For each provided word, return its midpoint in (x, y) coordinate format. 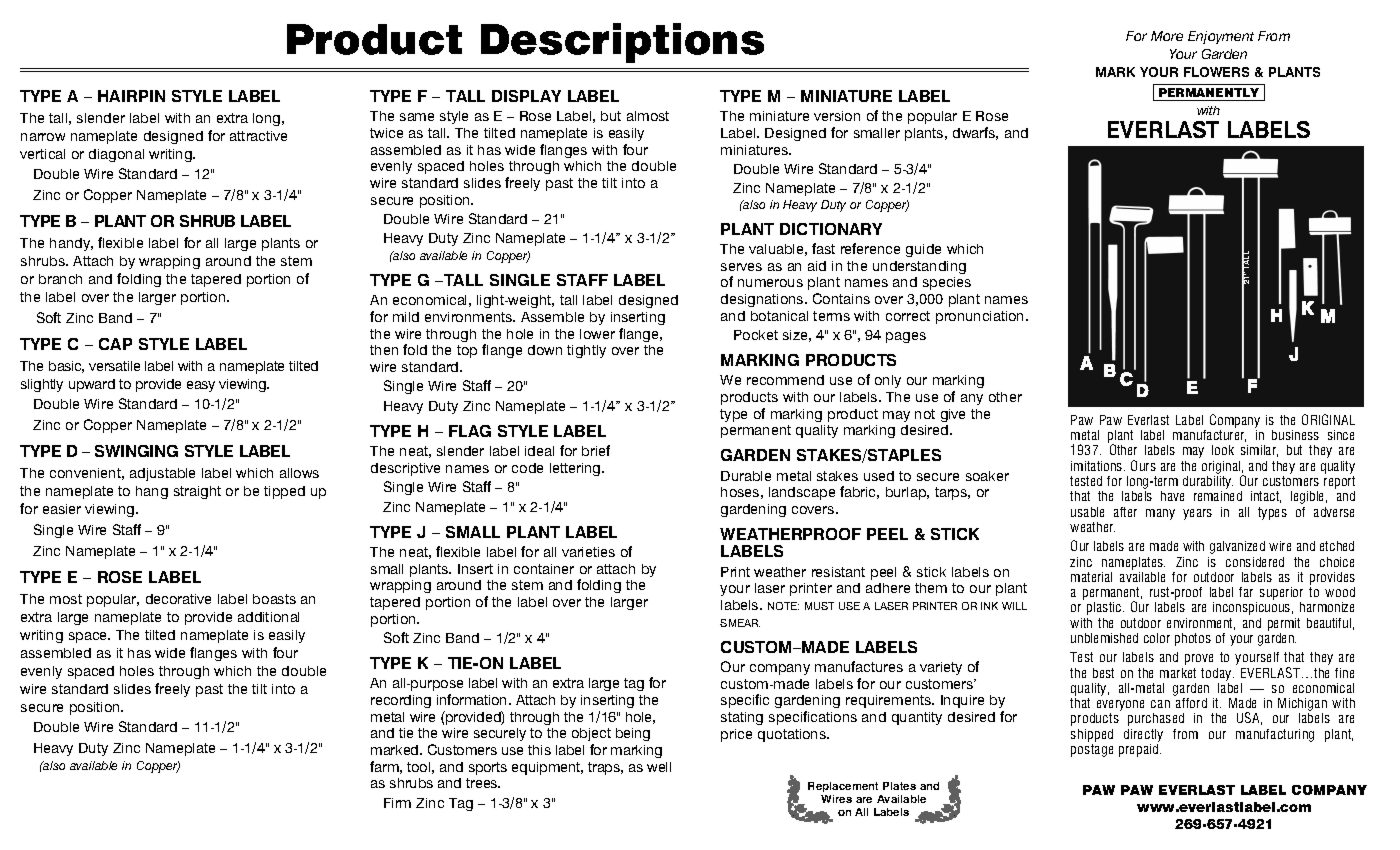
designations (763, 300)
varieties (588, 552)
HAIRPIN (131, 96)
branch (60, 279)
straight (197, 492)
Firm (397, 803)
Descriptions (622, 43)
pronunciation (981, 317)
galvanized (1237, 547)
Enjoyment (1221, 37)
